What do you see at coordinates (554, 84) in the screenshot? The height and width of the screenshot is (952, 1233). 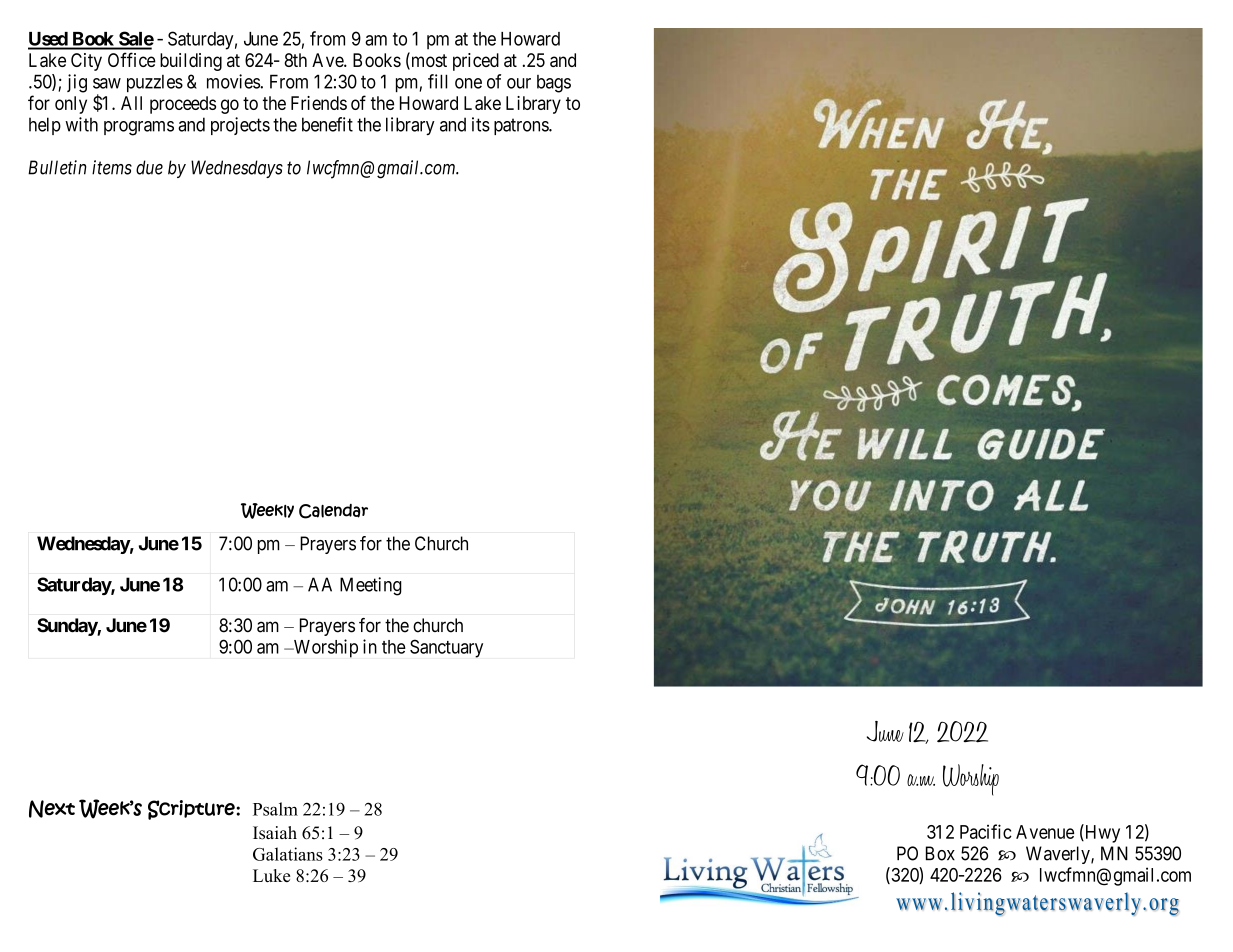 I see `bags` at bounding box center [554, 84].
